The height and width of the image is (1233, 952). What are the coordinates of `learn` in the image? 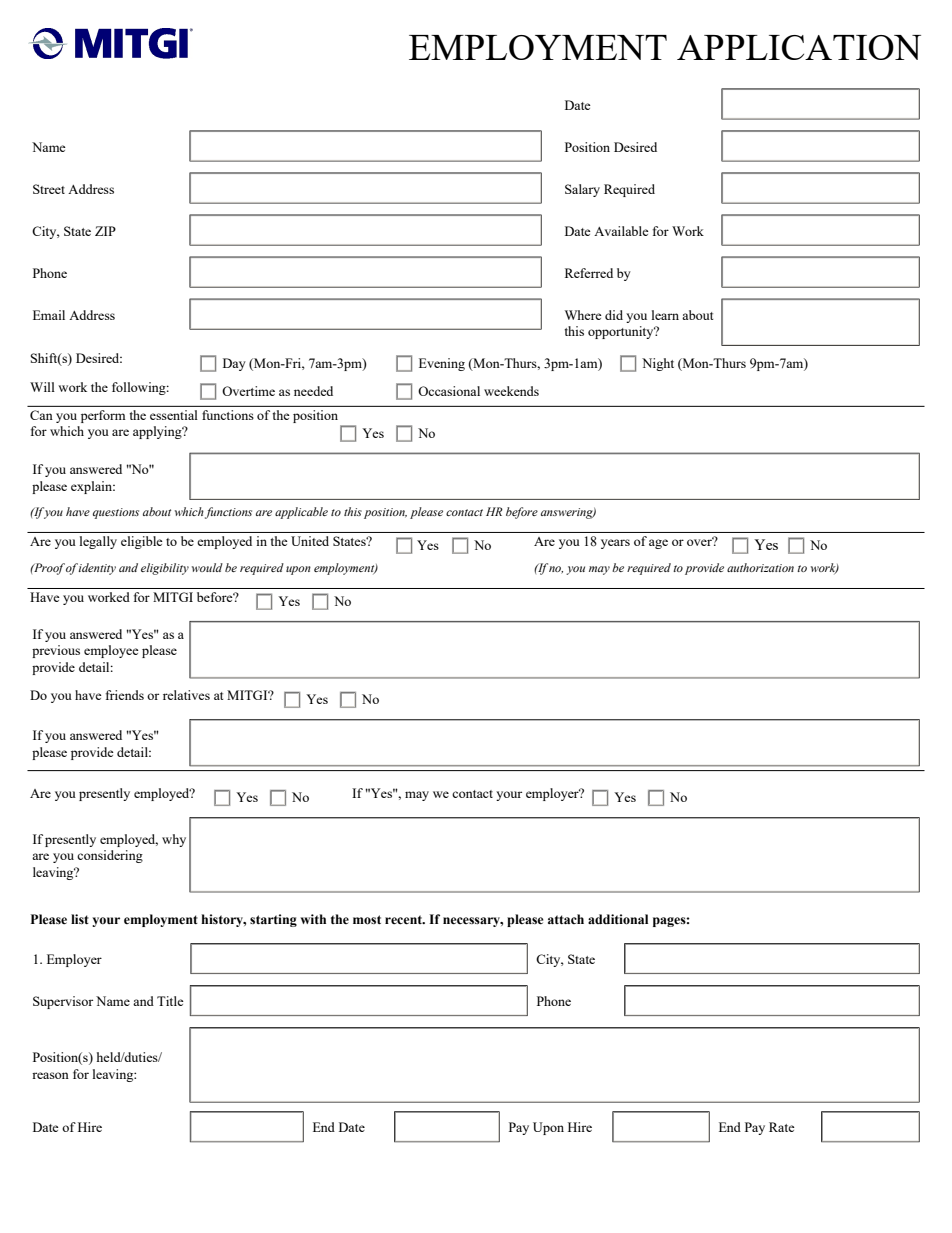 It's located at (665, 315).
